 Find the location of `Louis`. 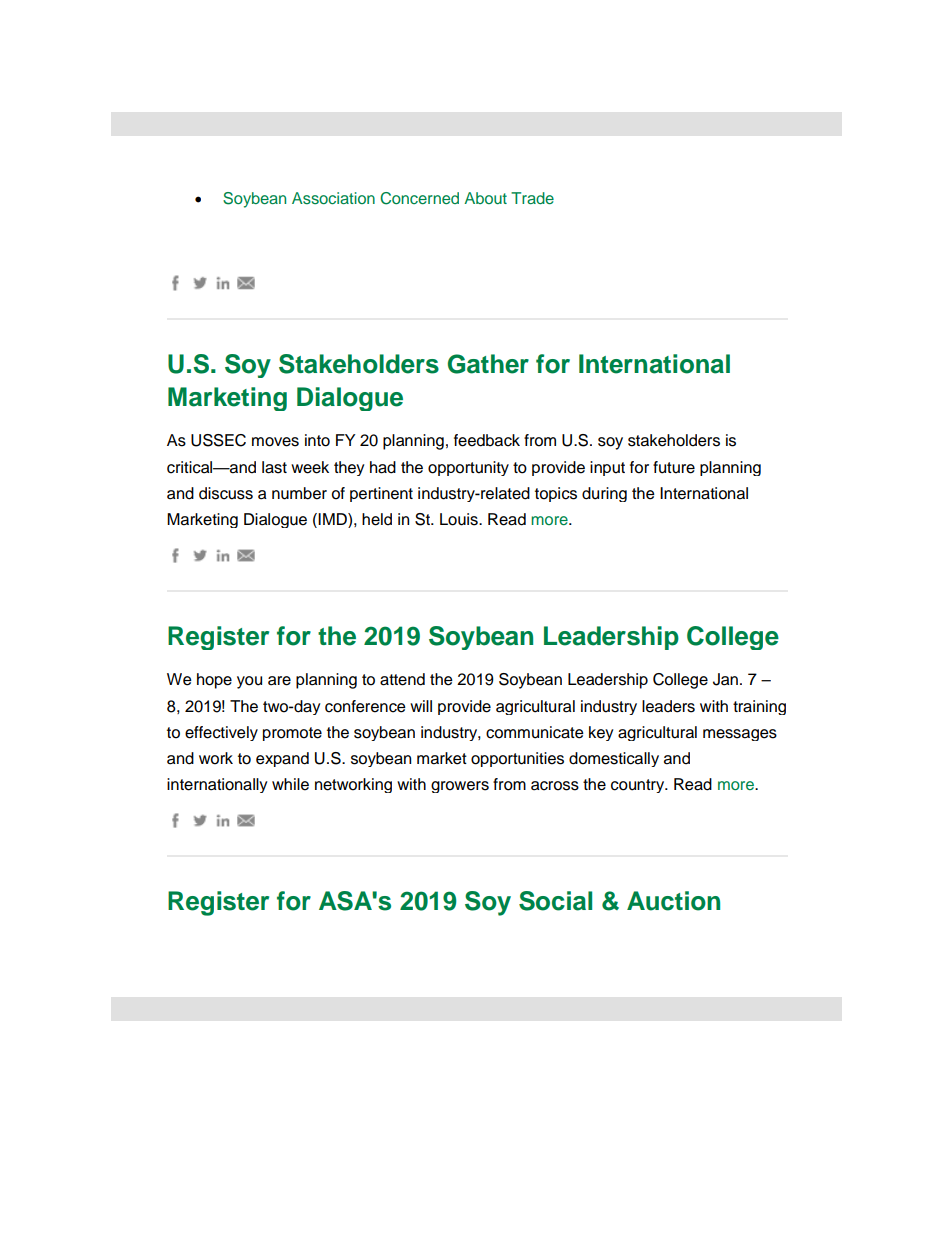

Louis is located at coordinates (460, 519).
